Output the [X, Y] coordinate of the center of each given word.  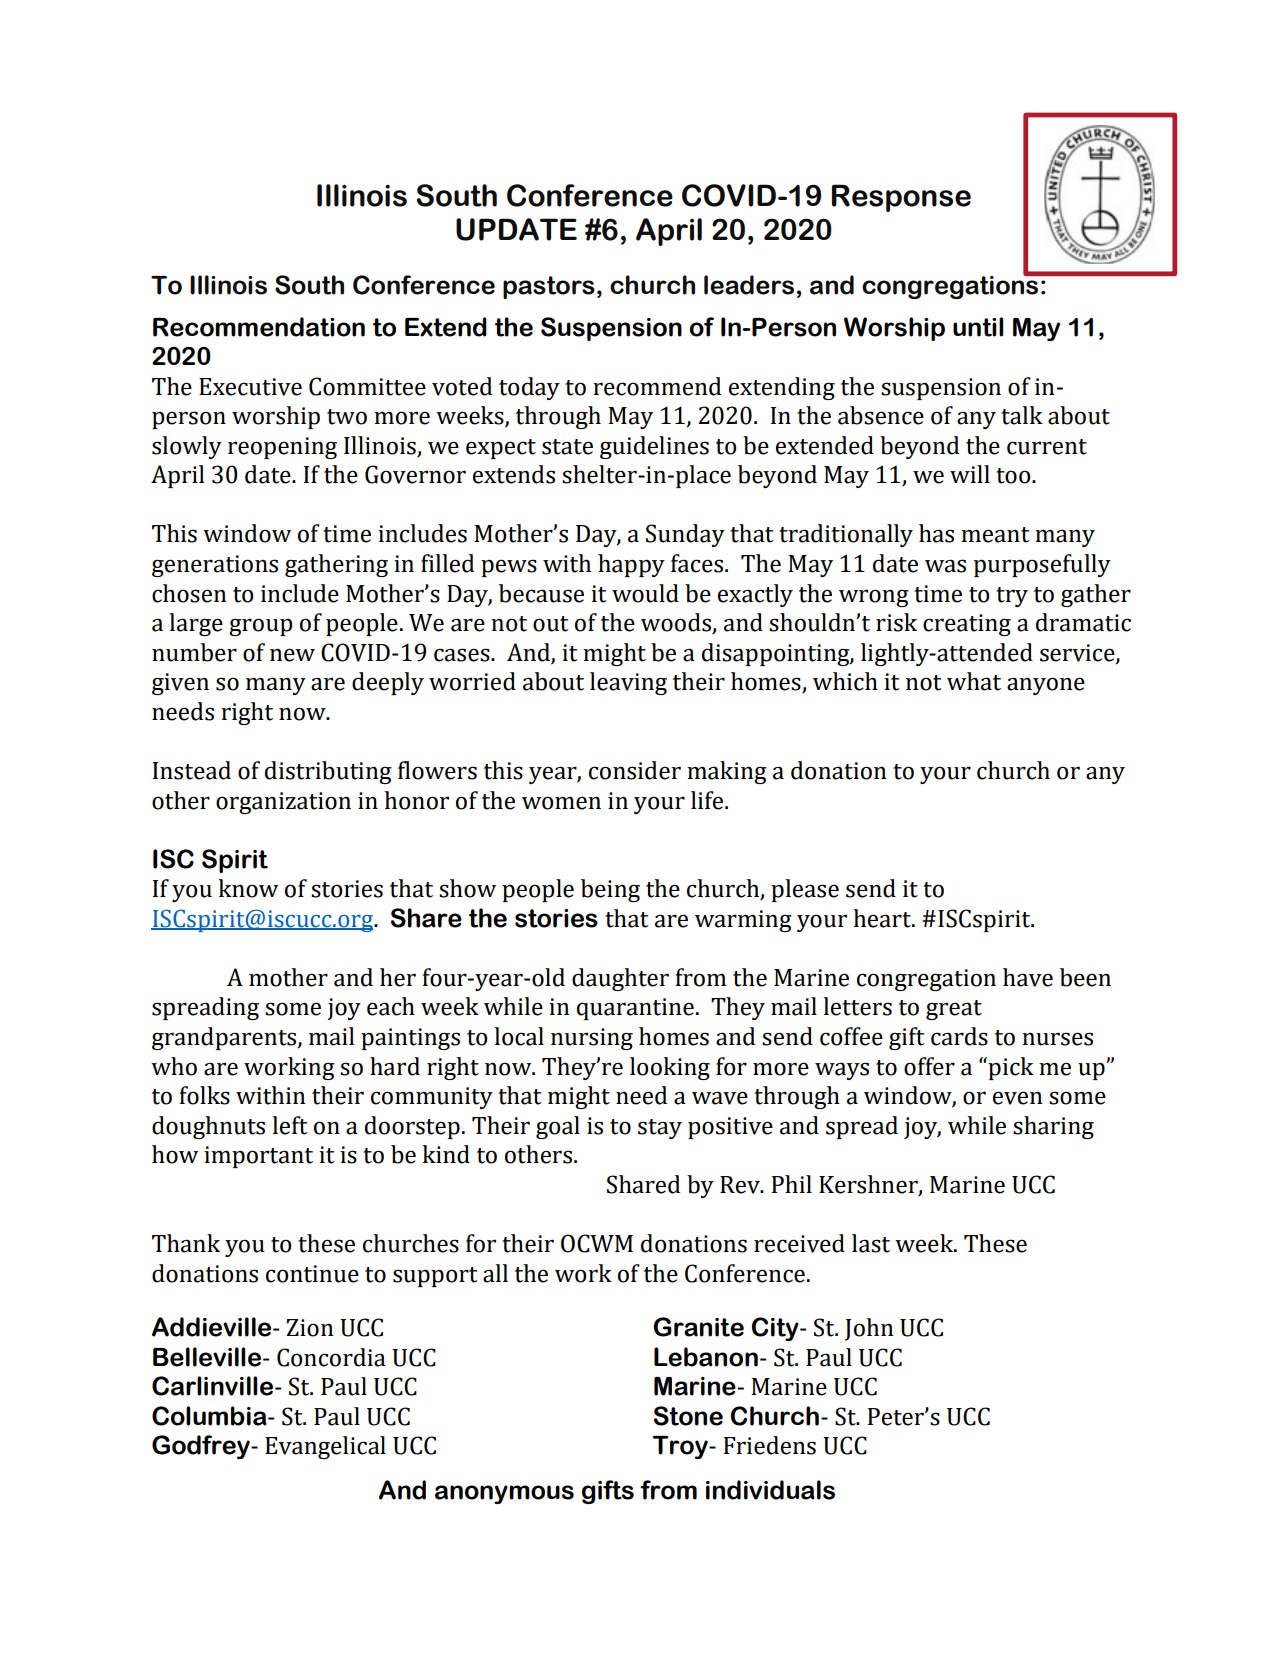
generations [215, 566]
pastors [549, 287]
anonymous [504, 1494]
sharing [1053, 1127]
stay [660, 1129]
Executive [250, 387]
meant [995, 535]
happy [631, 565]
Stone [688, 1416]
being [610, 890]
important [258, 1157]
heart [883, 918]
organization [283, 803]
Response [901, 198]
